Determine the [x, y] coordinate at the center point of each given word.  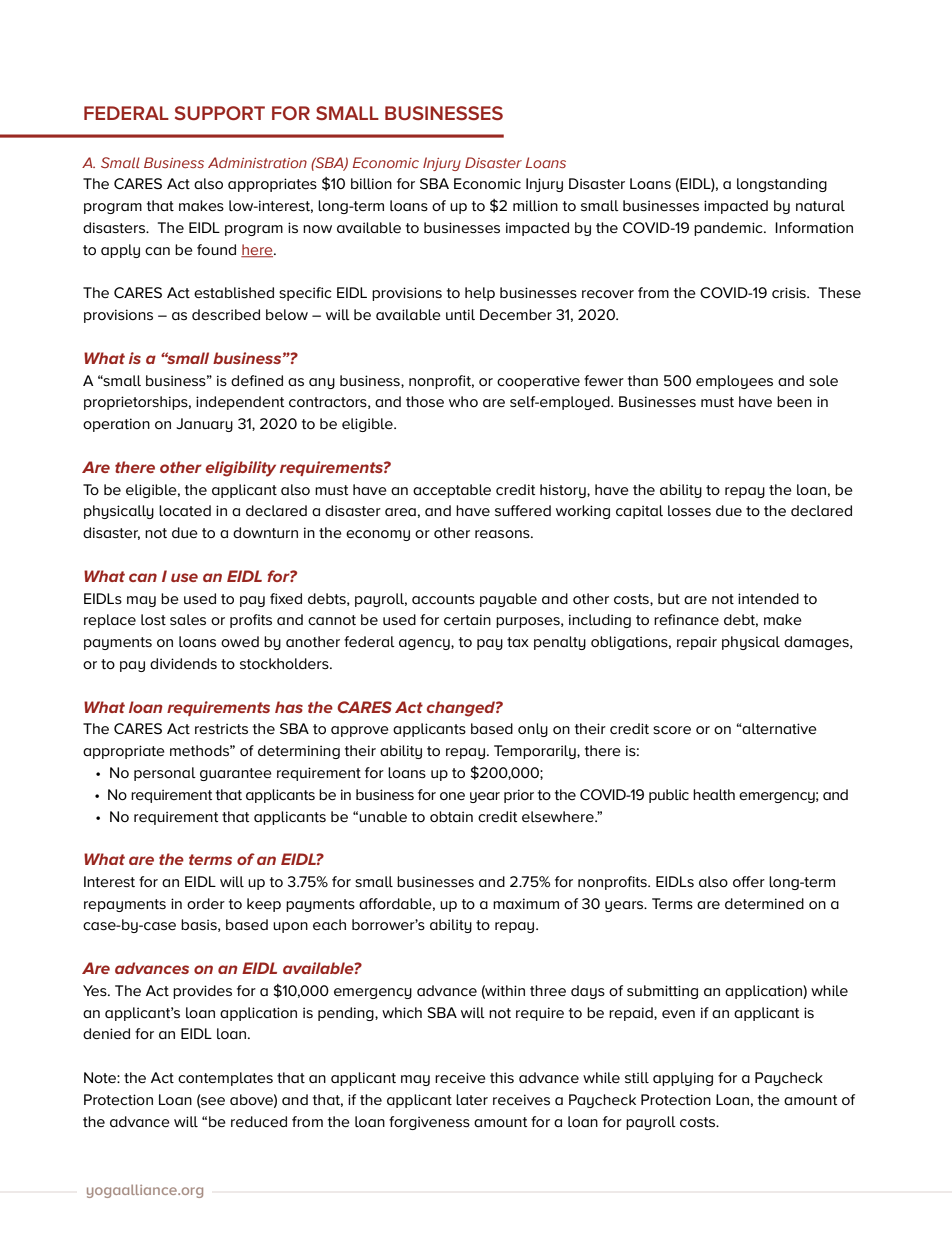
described [226, 314]
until [460, 314]
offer [749, 881]
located [185, 510]
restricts [221, 728]
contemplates [225, 1079]
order [206, 903]
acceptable [452, 491]
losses [689, 510]
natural [820, 205]
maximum [526, 903]
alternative [779, 728]
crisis [790, 292]
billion [371, 183]
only [533, 730]
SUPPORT [220, 113]
